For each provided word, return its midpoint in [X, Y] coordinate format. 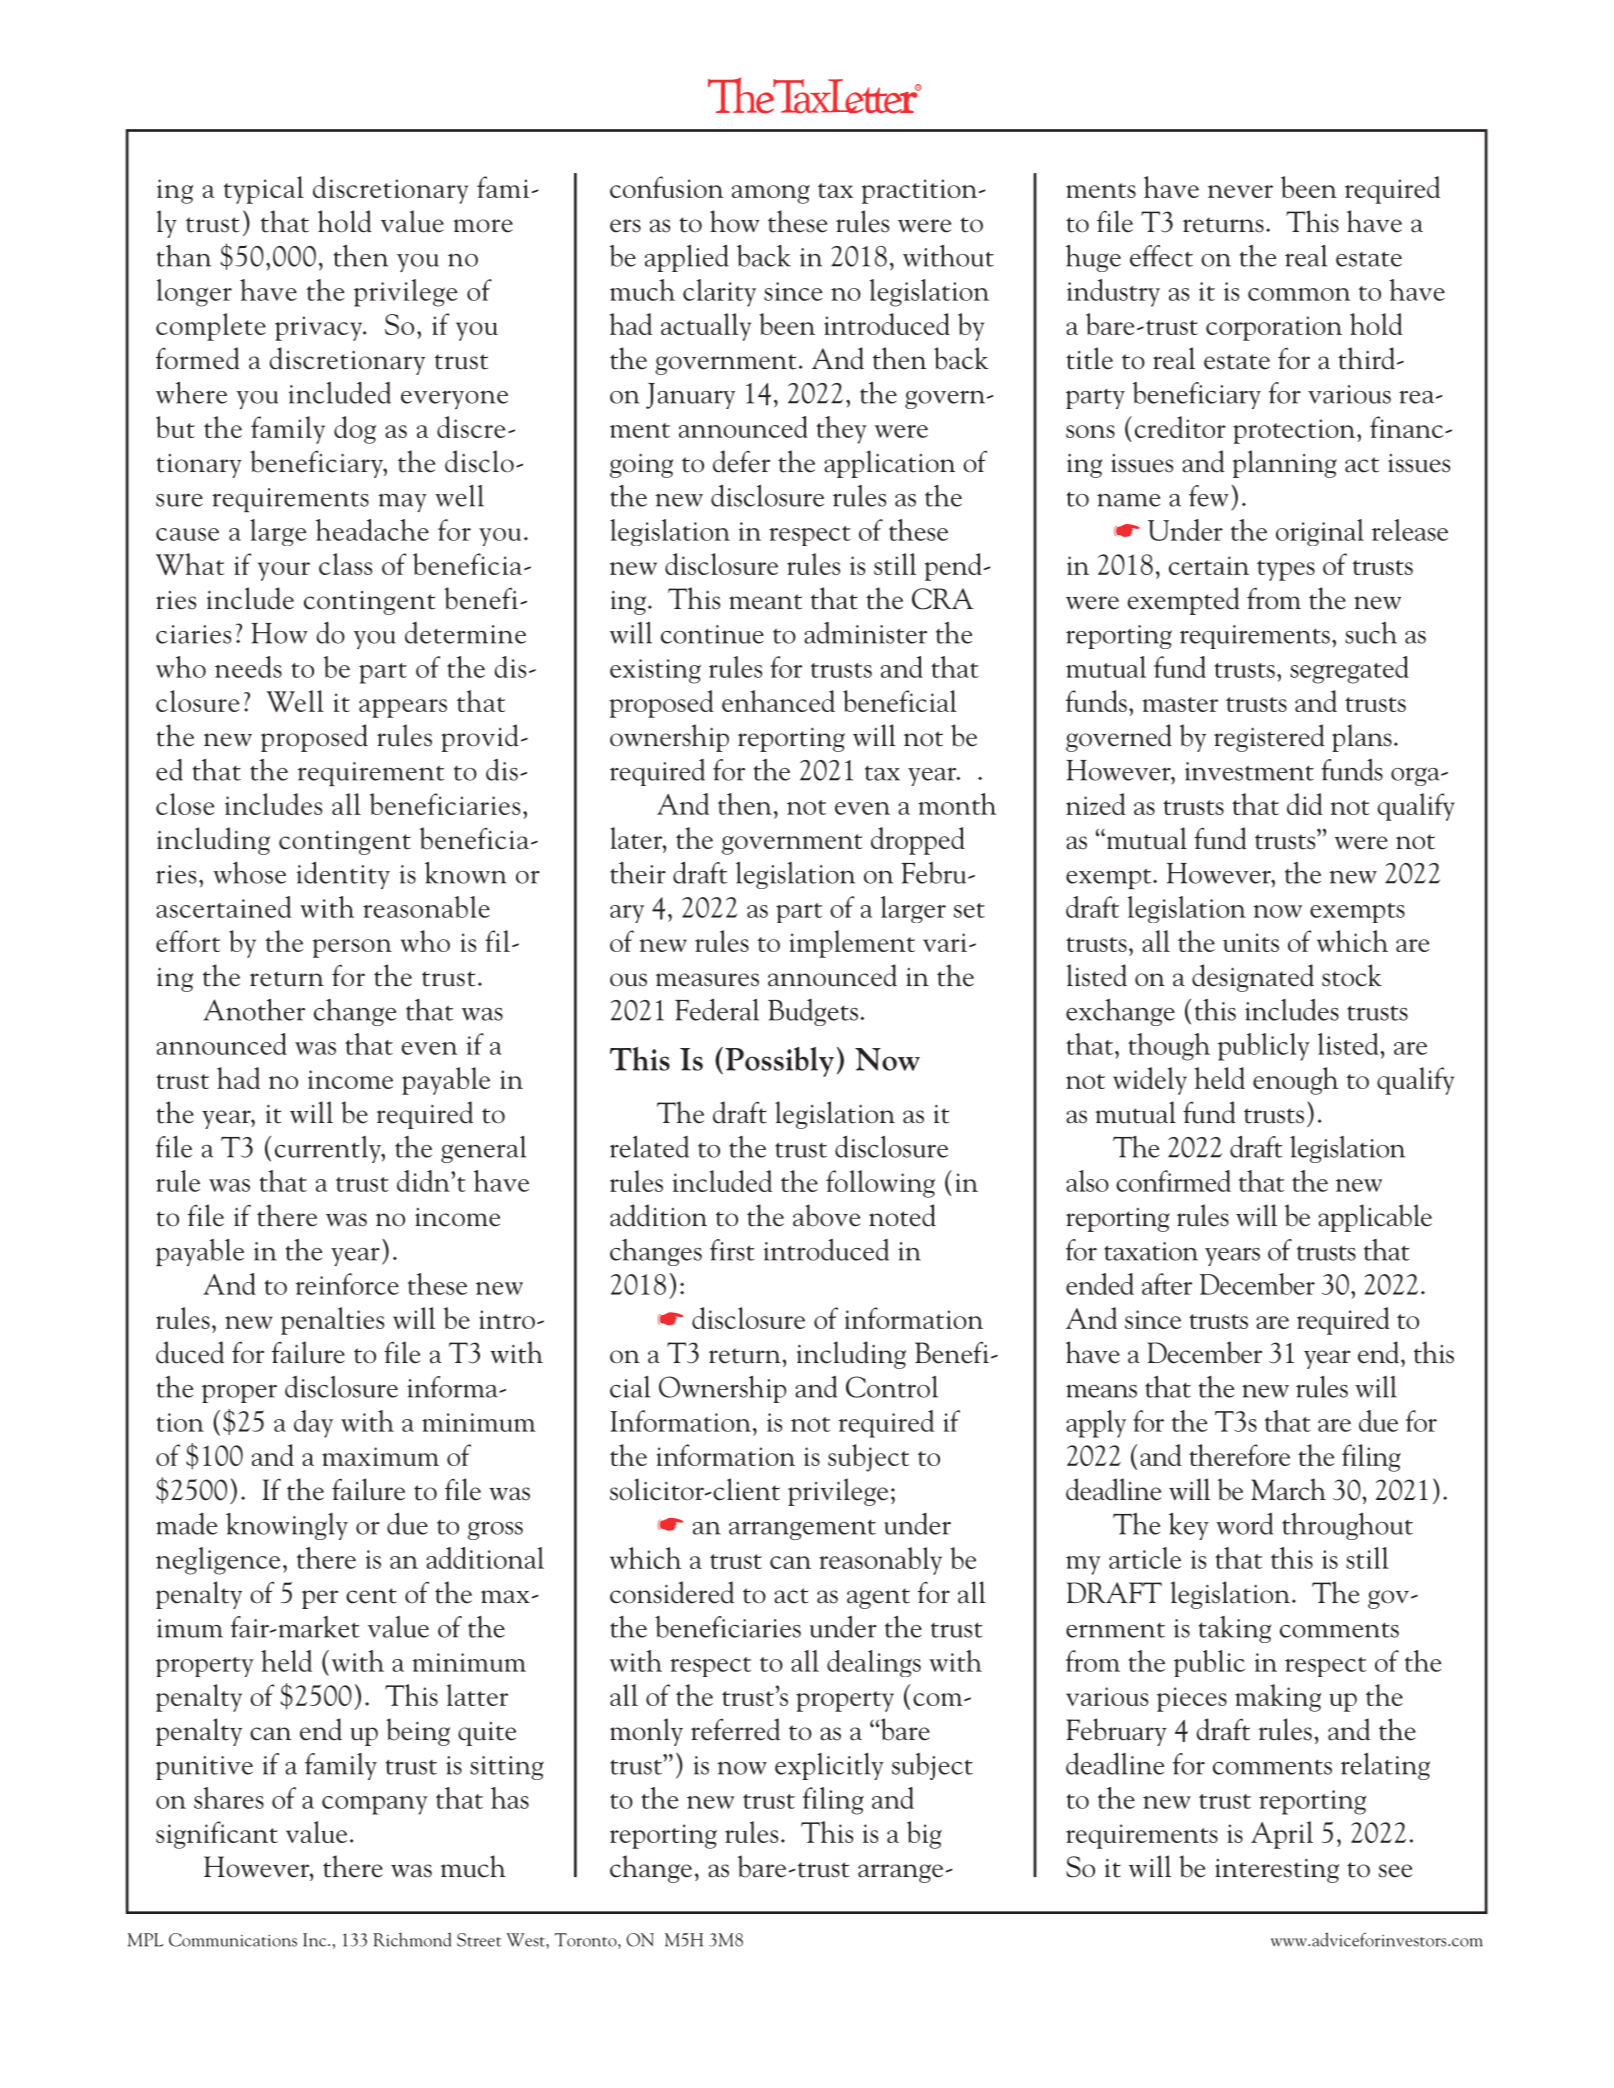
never [1240, 191]
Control [892, 1387]
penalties [332, 1321]
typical [264, 190]
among [771, 194]
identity [343, 875]
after [1167, 1284]
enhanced [778, 701]
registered [1269, 738]
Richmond [412, 1939]
